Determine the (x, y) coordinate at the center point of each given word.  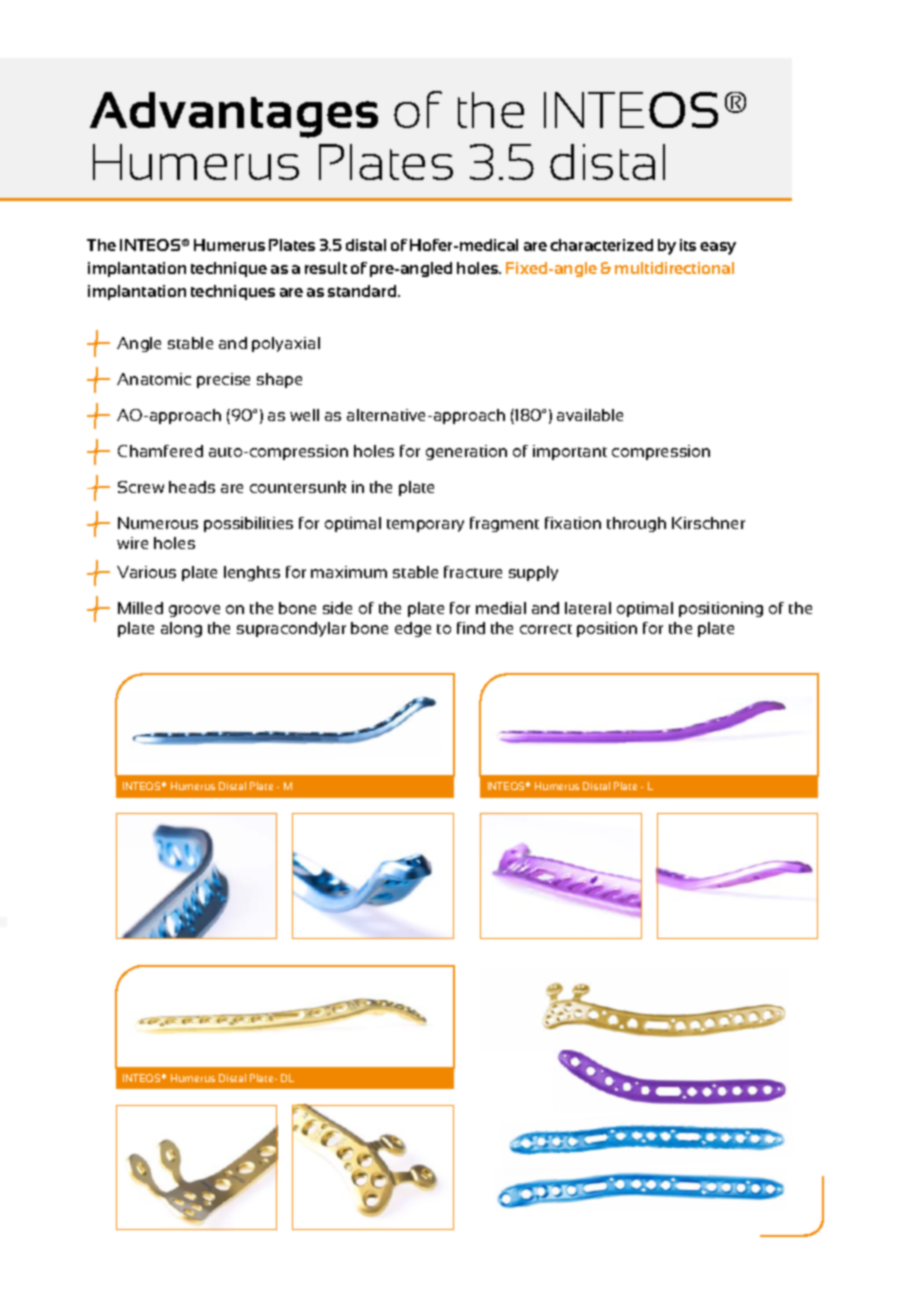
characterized (601, 245)
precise (223, 380)
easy (718, 248)
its (688, 245)
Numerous (158, 523)
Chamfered (160, 451)
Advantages (234, 115)
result (326, 268)
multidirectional (674, 268)
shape (279, 380)
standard (363, 291)
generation (466, 452)
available (590, 415)
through (636, 524)
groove (194, 611)
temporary (425, 525)
